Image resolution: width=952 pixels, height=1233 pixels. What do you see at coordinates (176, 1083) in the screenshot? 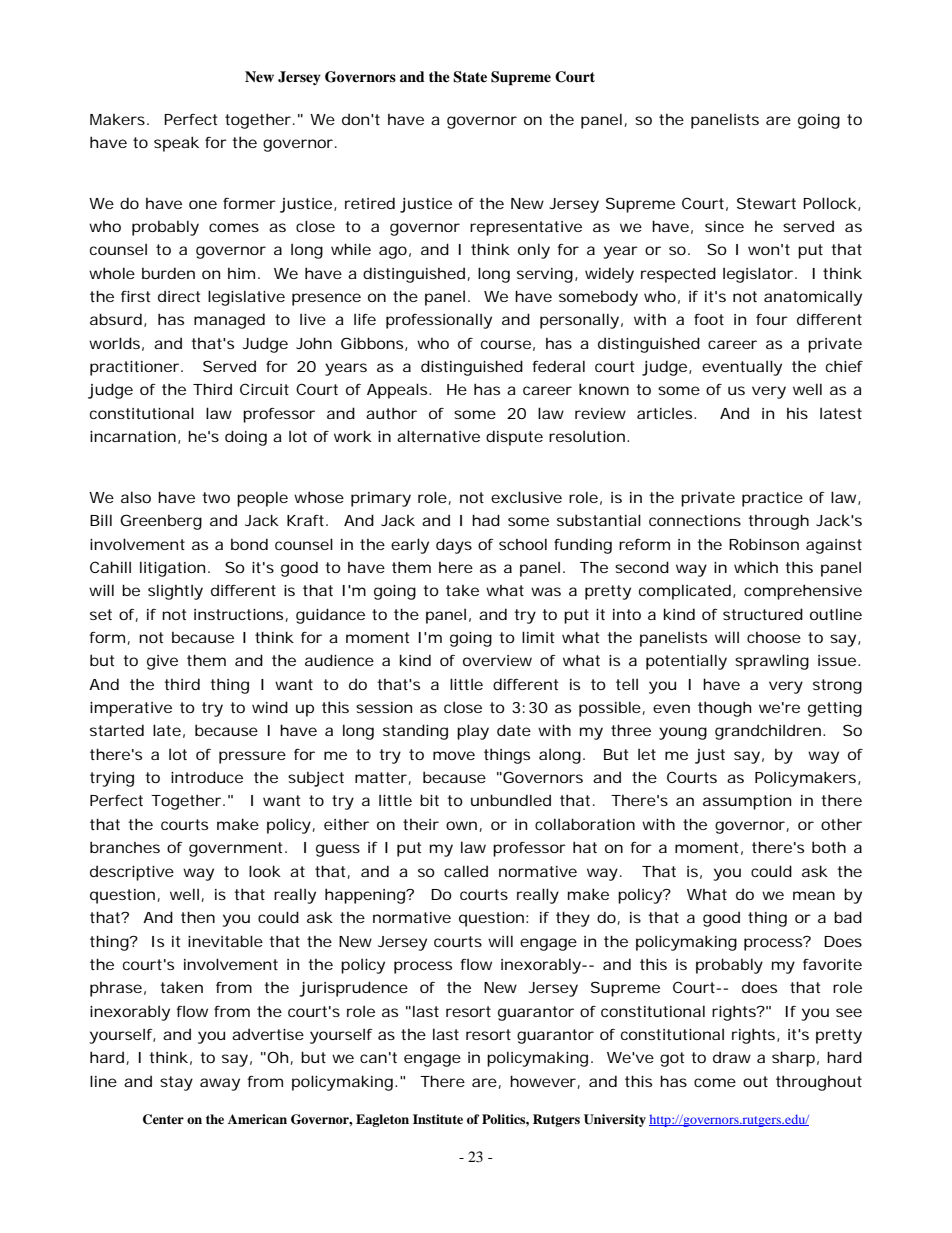
I see `stay` at bounding box center [176, 1083].
